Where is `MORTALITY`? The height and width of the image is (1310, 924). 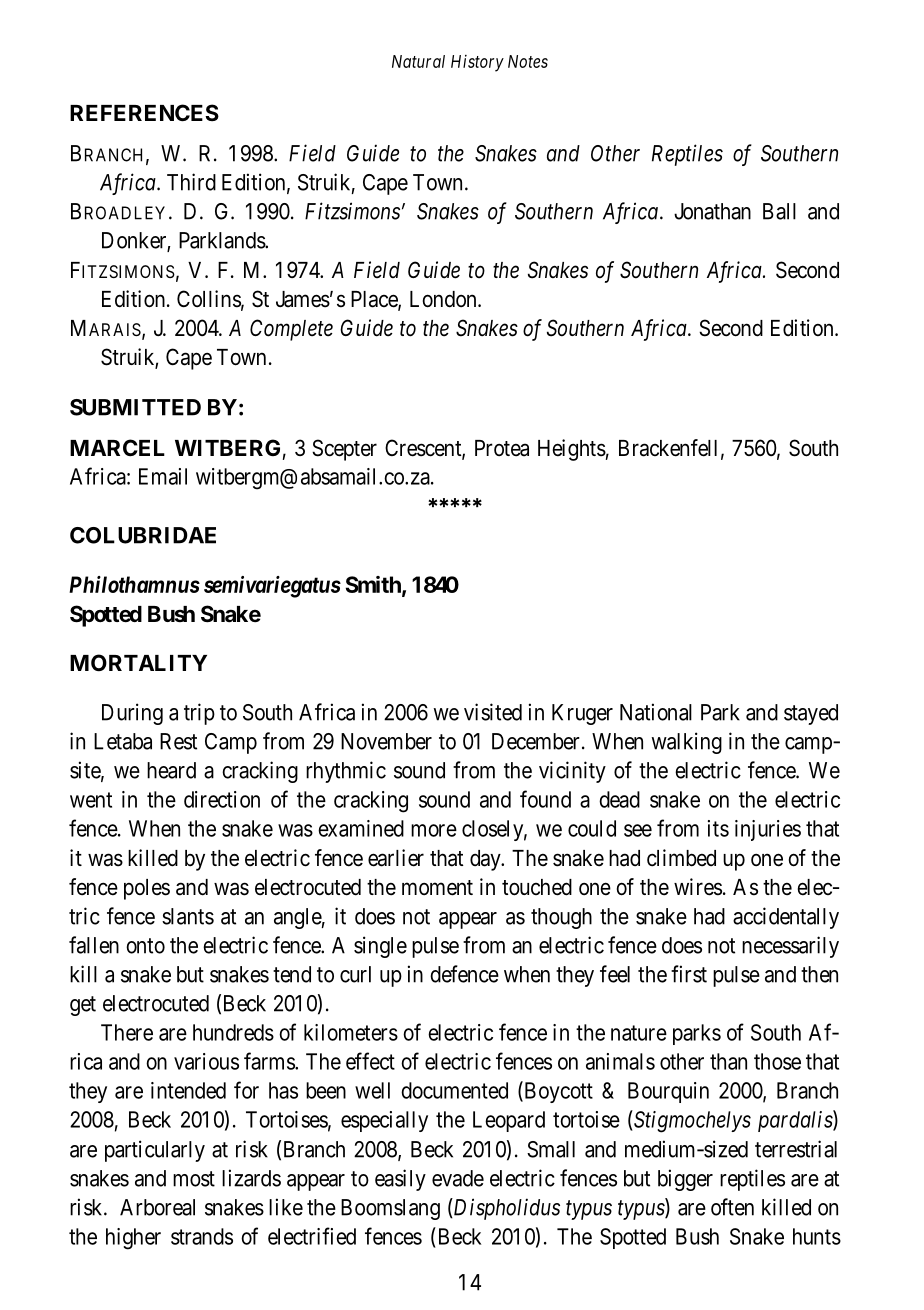
MORTALITY is located at coordinates (138, 662).
